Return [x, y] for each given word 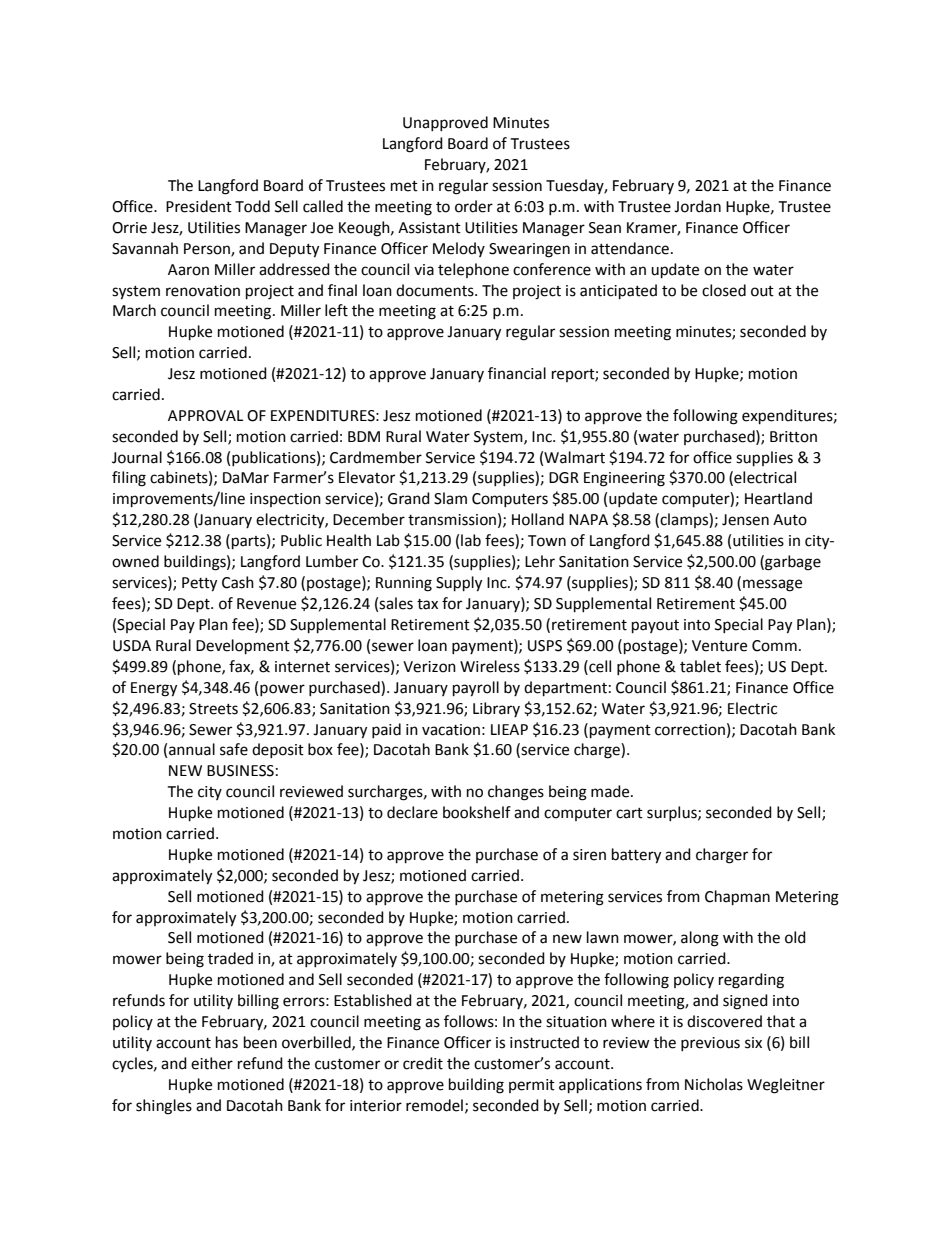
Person [208, 249]
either [212, 1063]
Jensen [745, 520]
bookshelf [477, 812]
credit [423, 1063]
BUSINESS [240, 771]
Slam [450, 498]
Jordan [697, 206]
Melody [459, 249]
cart [629, 813]
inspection [285, 500]
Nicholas [714, 1084]
